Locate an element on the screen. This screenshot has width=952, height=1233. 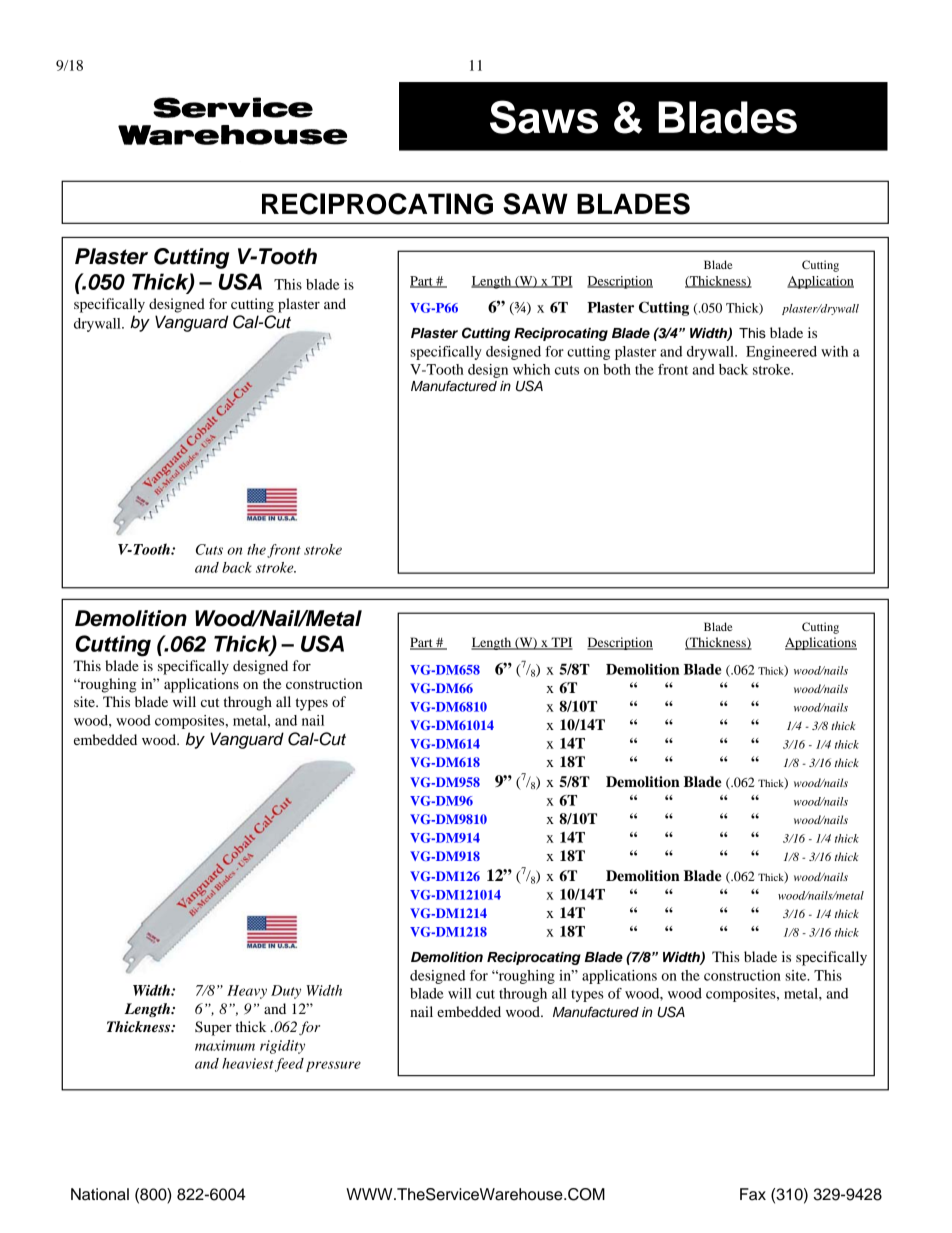
Saws is located at coordinates (544, 117).
